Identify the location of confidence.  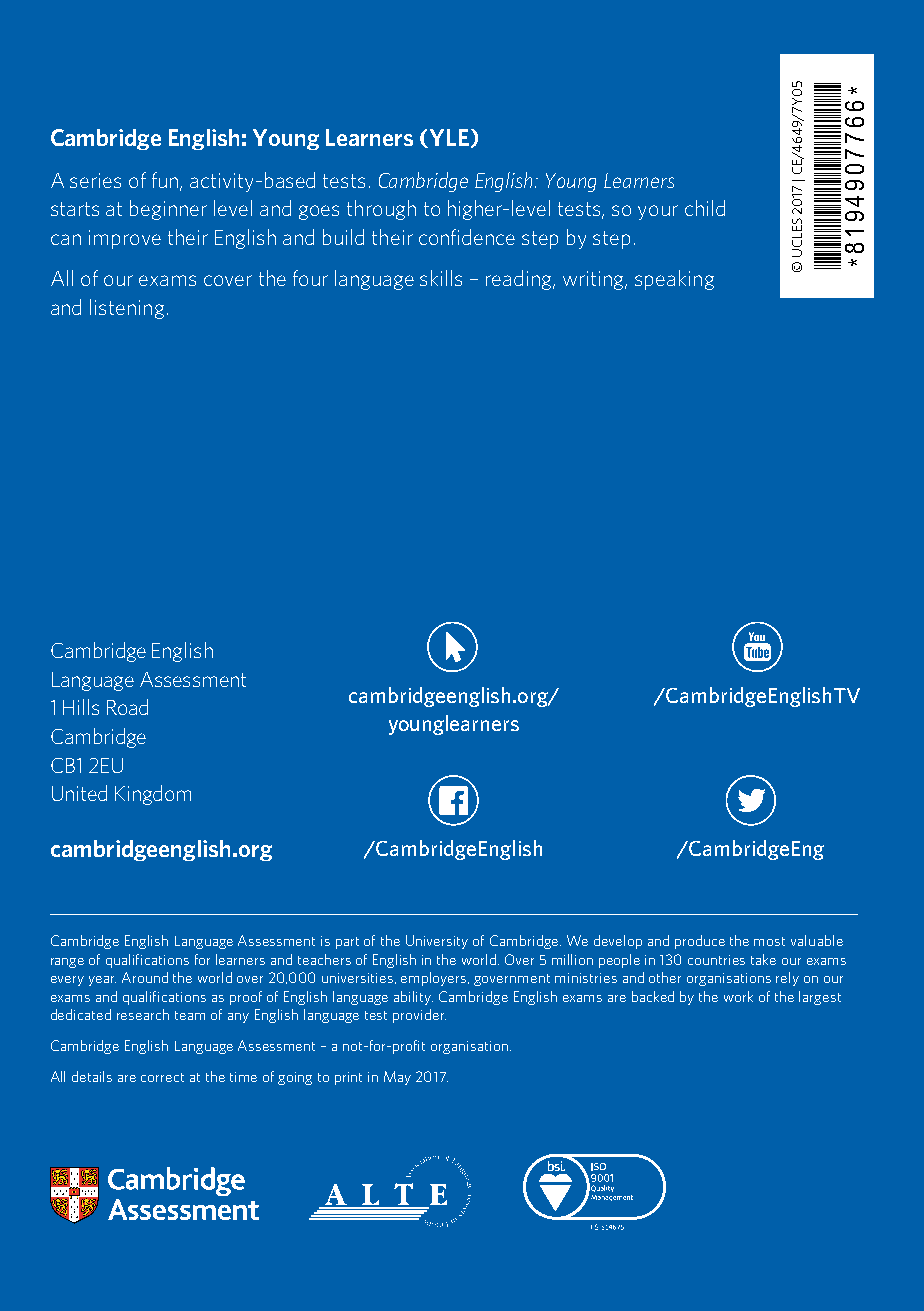
(467, 237).
